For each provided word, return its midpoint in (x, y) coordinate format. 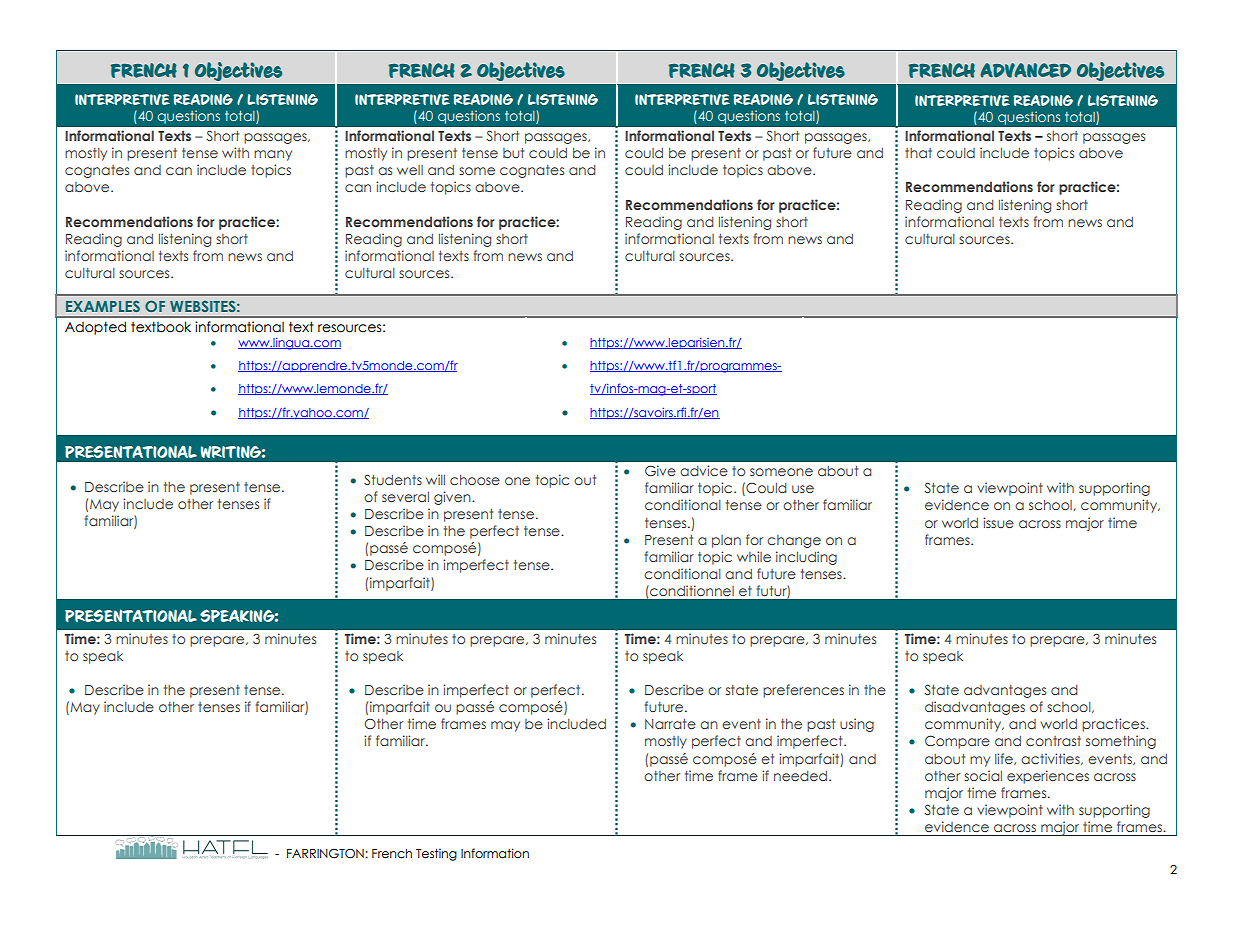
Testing (436, 854)
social (983, 775)
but (513, 153)
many (273, 155)
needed (802, 776)
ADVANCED (1025, 70)
